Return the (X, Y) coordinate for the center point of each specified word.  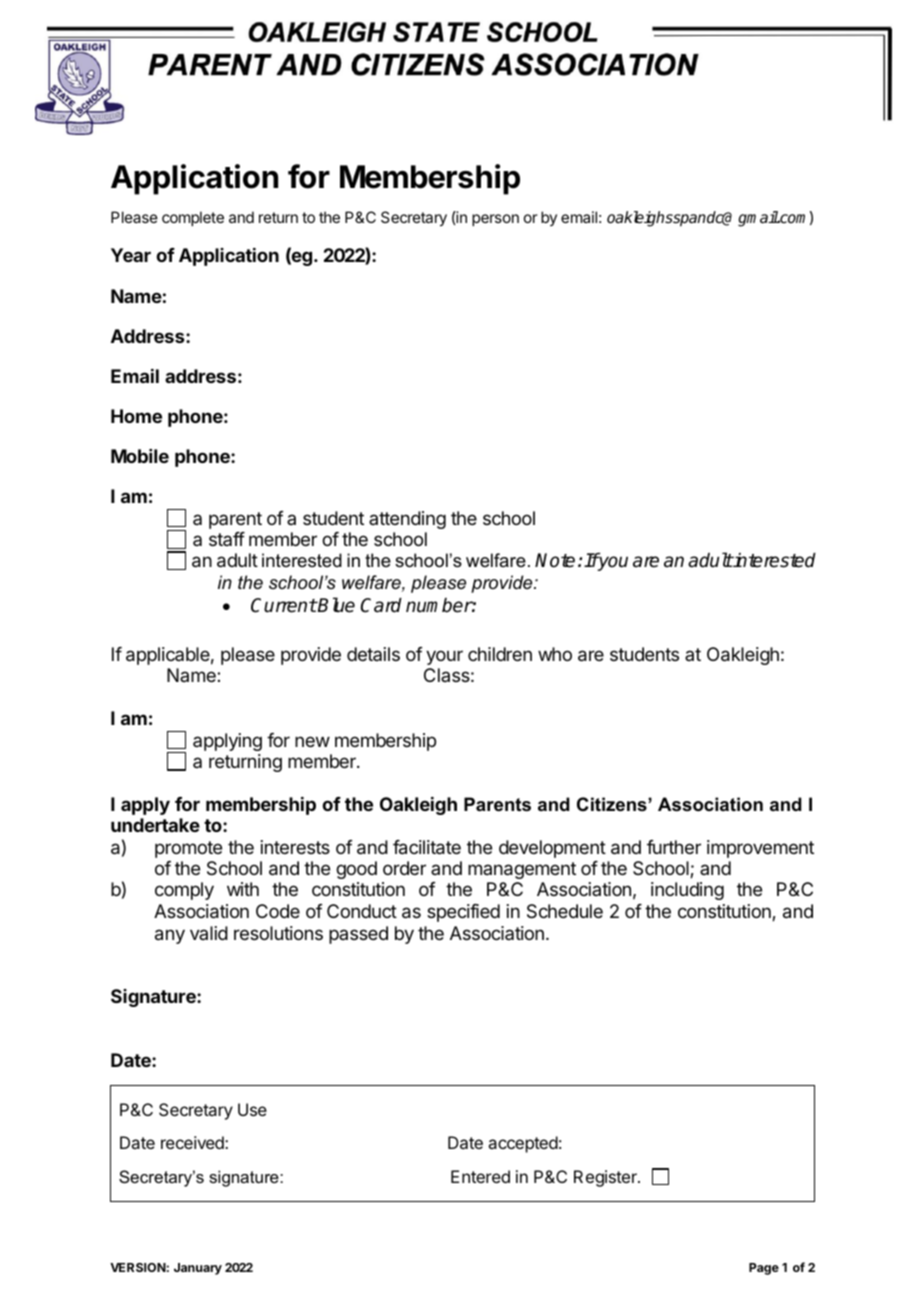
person (495, 220)
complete (193, 218)
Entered (480, 1176)
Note (555, 560)
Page (764, 1269)
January (198, 1269)
